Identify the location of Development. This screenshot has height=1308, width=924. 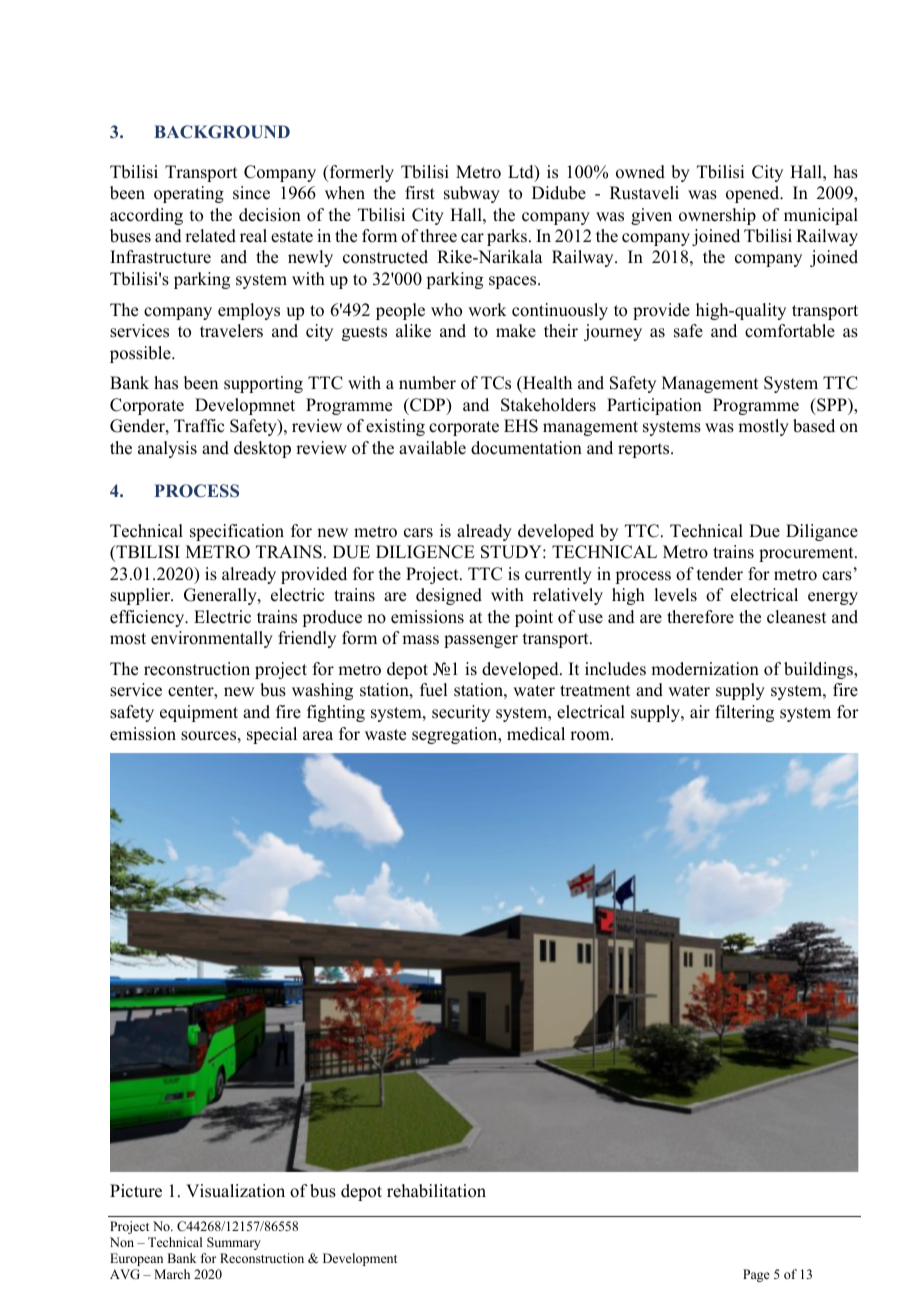
(360, 1259).
